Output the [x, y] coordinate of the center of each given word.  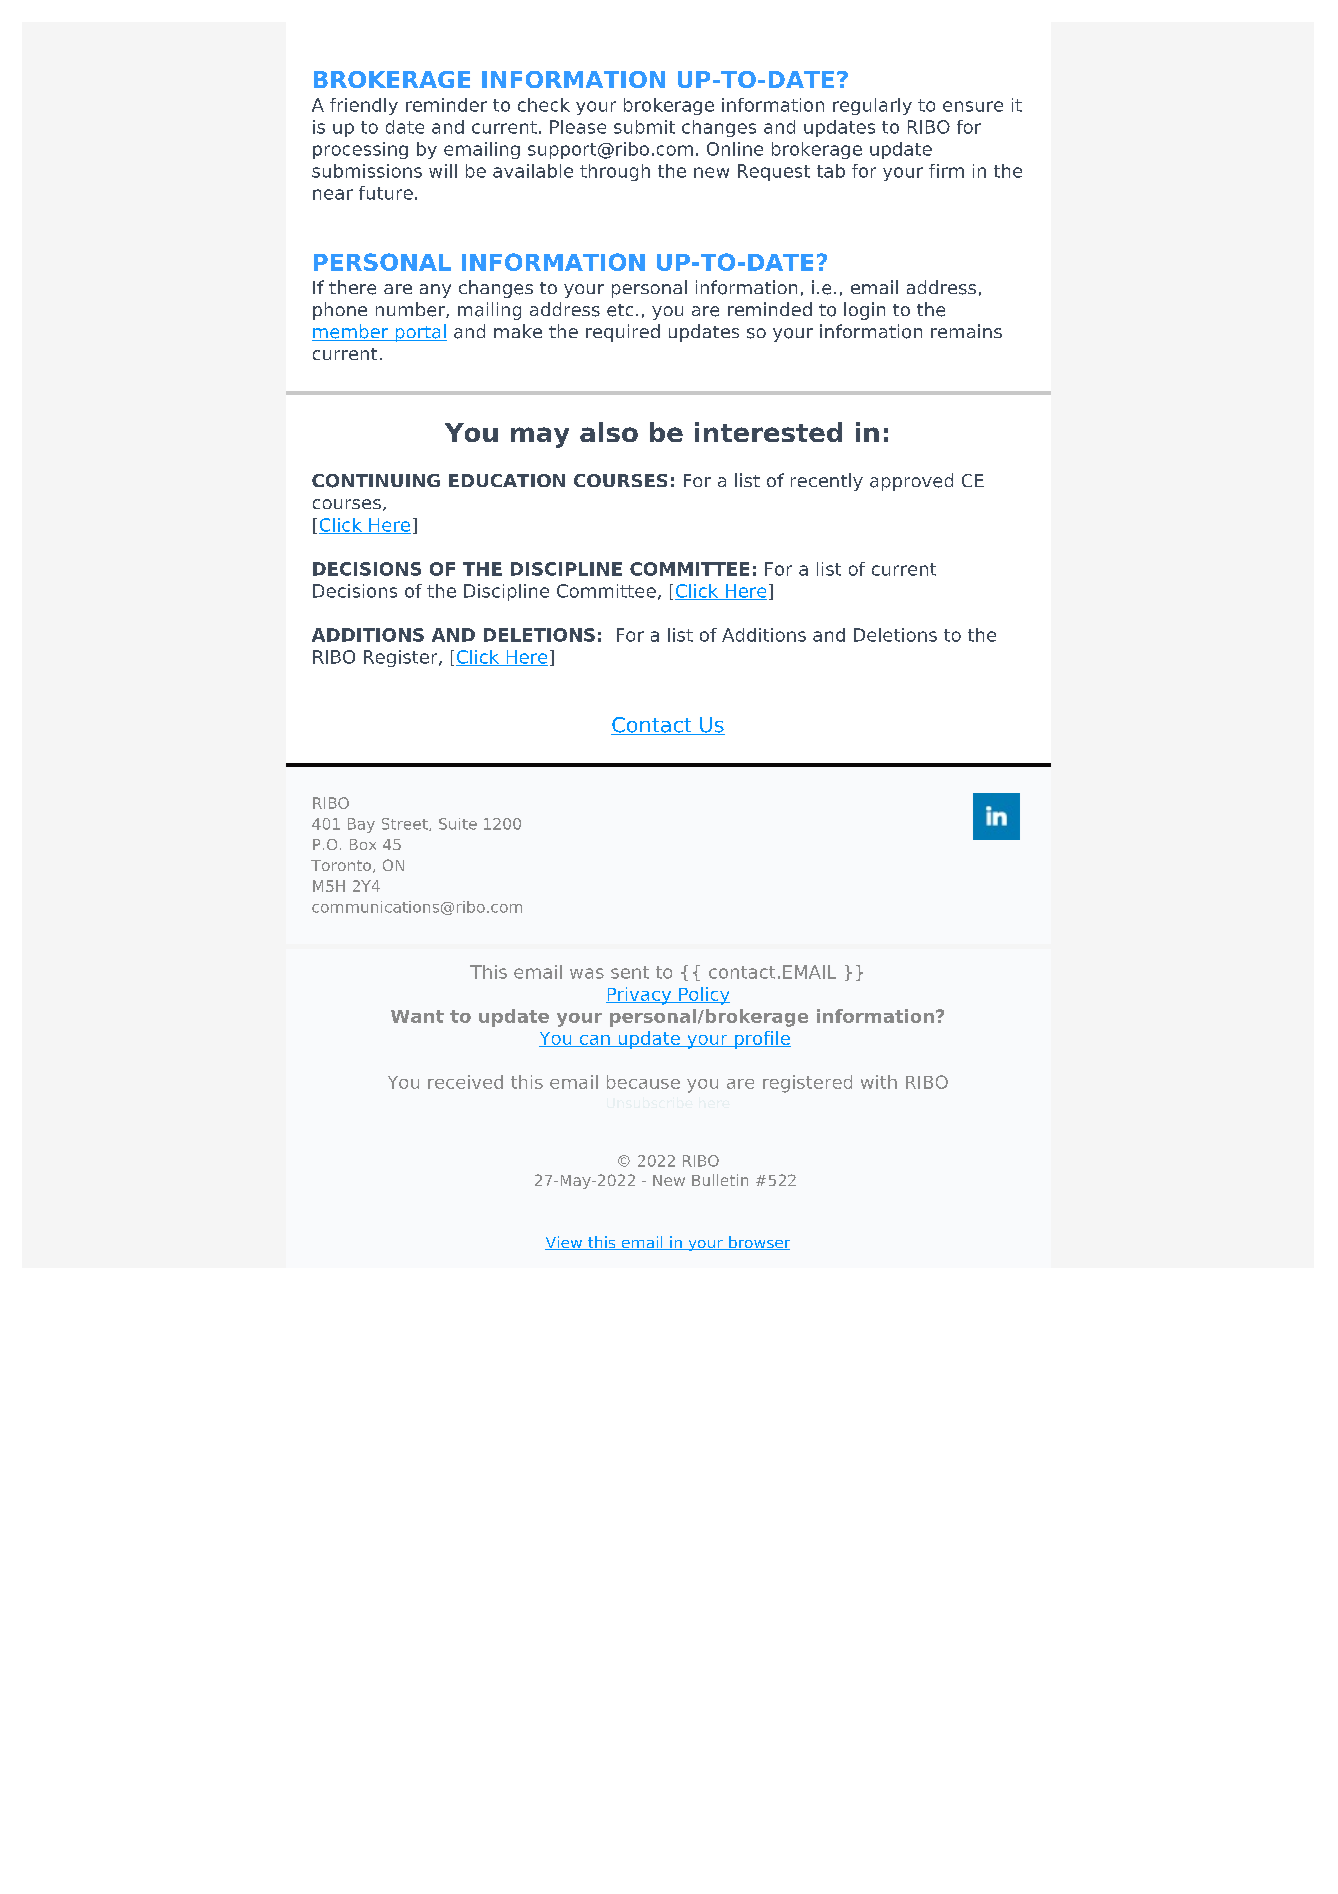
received [465, 1082]
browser [758, 1243]
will [443, 171]
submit [644, 127]
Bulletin [720, 1180]
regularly [872, 106]
